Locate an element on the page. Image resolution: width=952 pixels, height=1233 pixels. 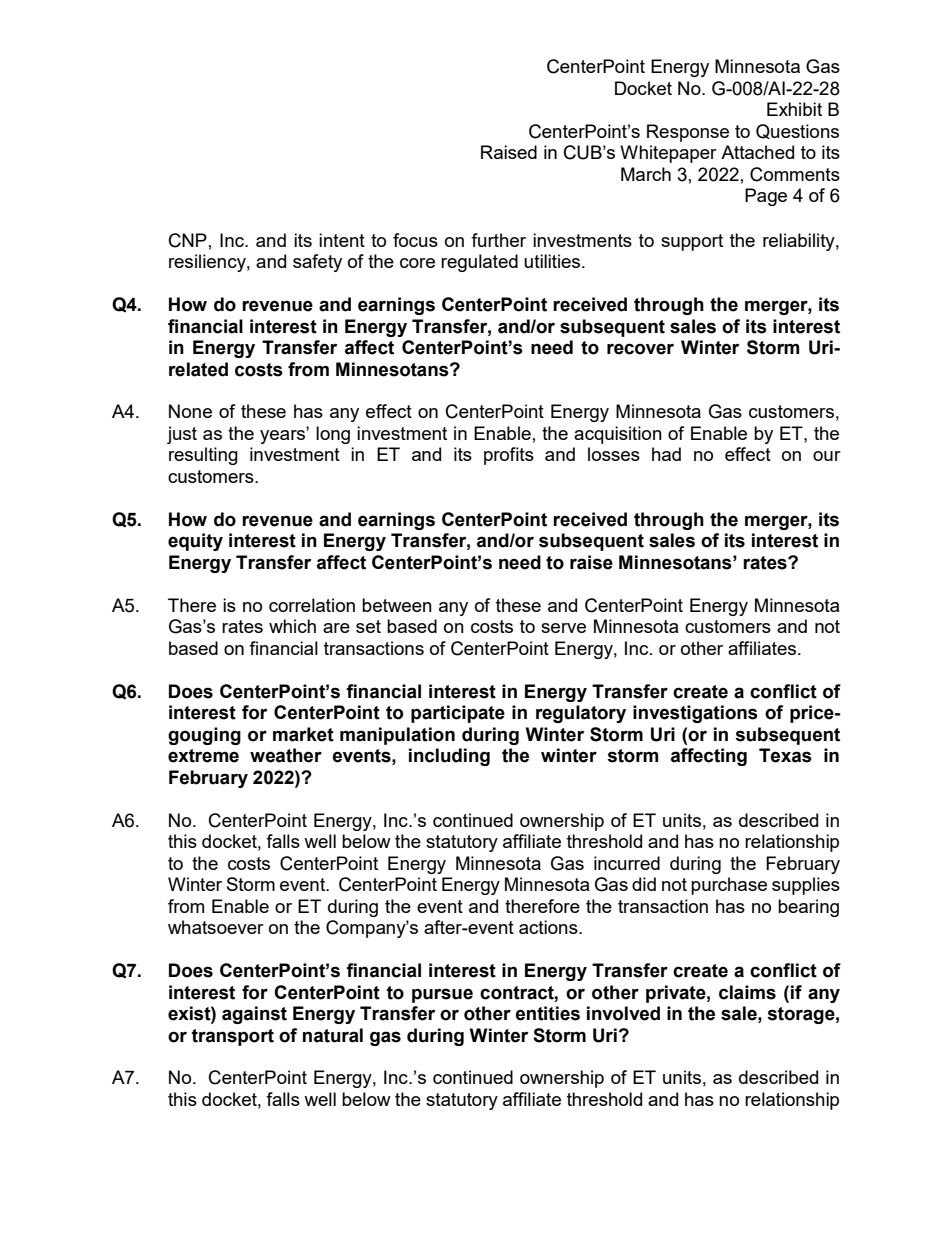
our is located at coordinates (827, 456).
